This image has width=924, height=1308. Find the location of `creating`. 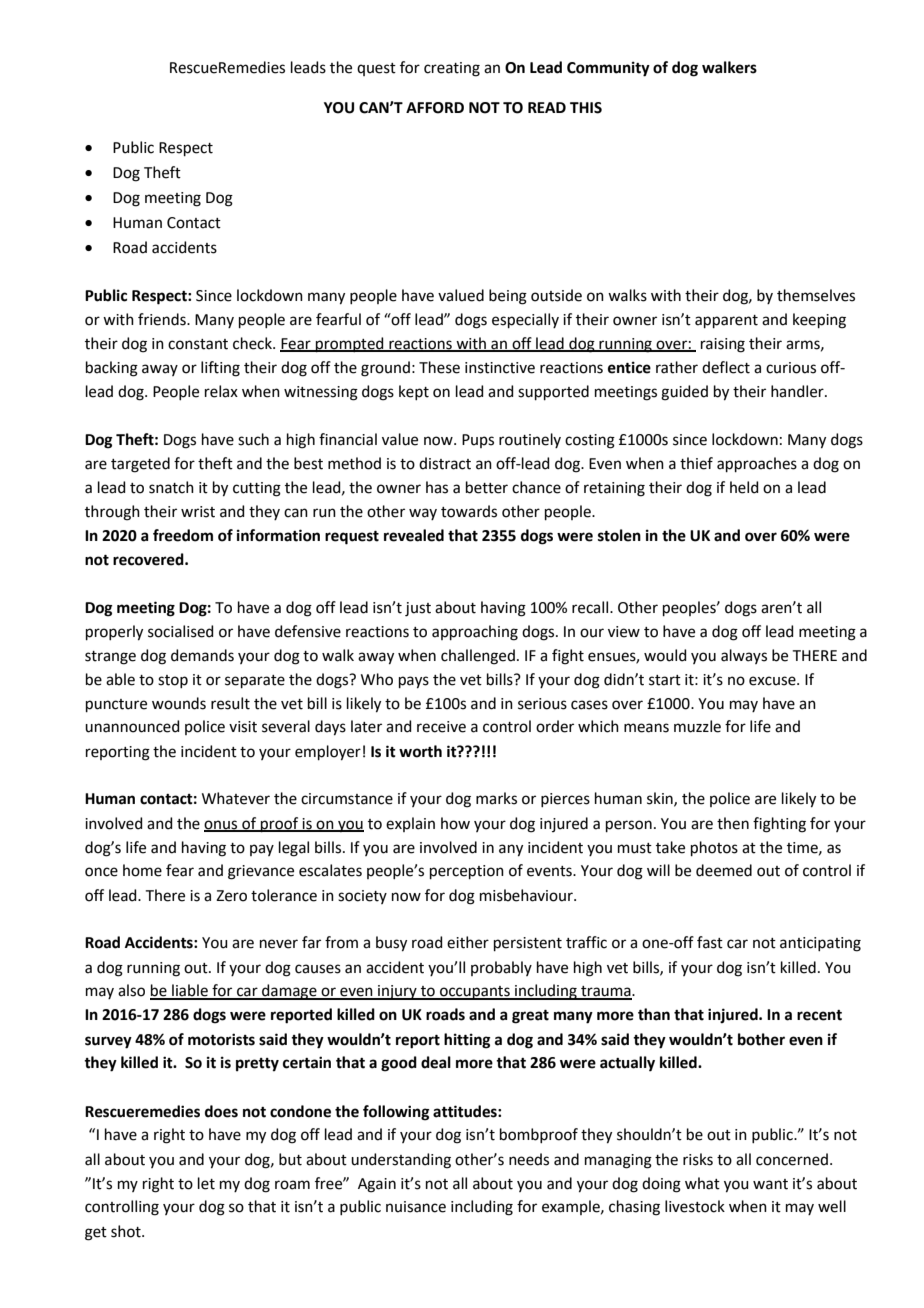

creating is located at coordinates (452, 69).
